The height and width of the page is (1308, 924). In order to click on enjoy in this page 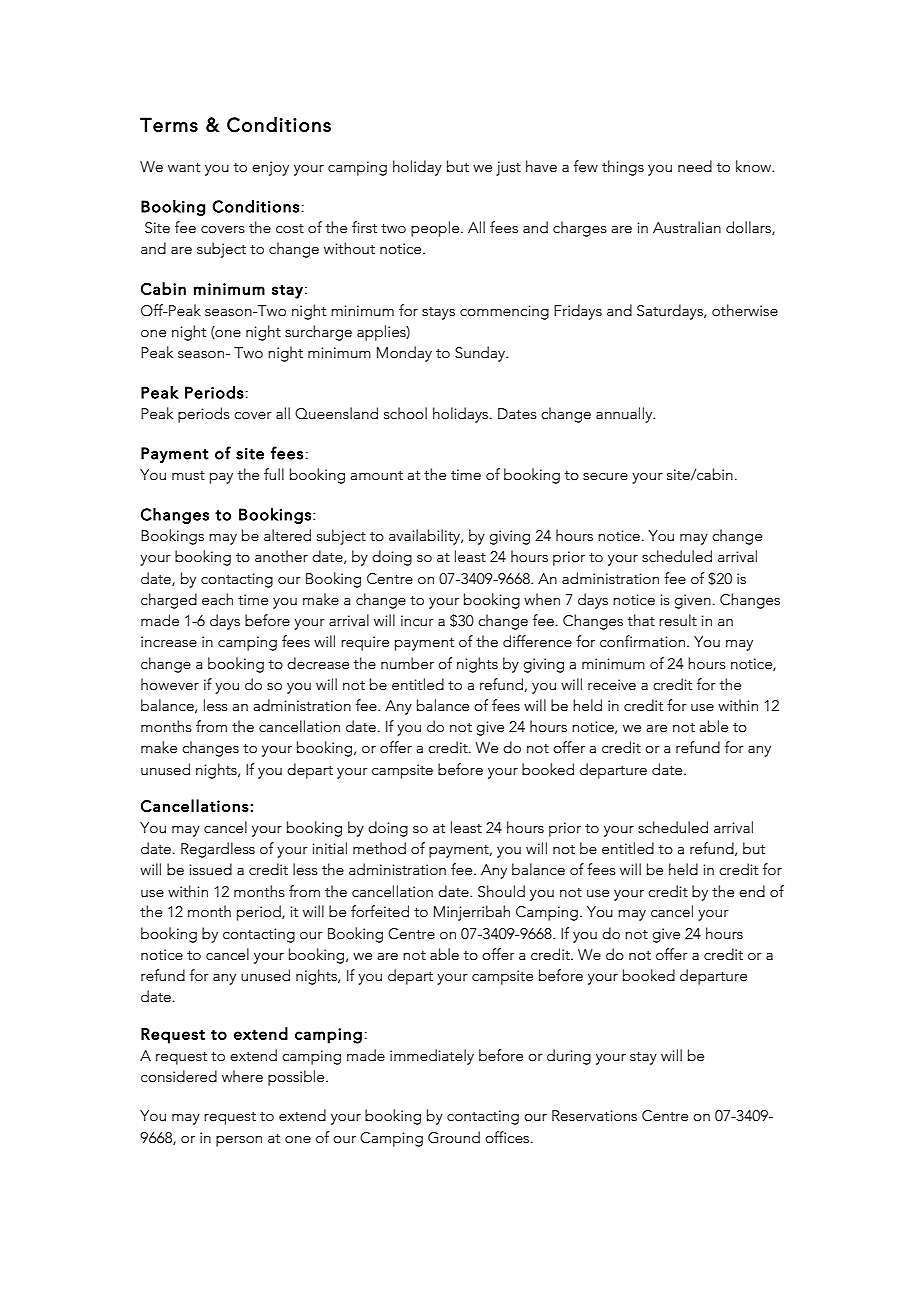, I will do `click(270, 168)`.
